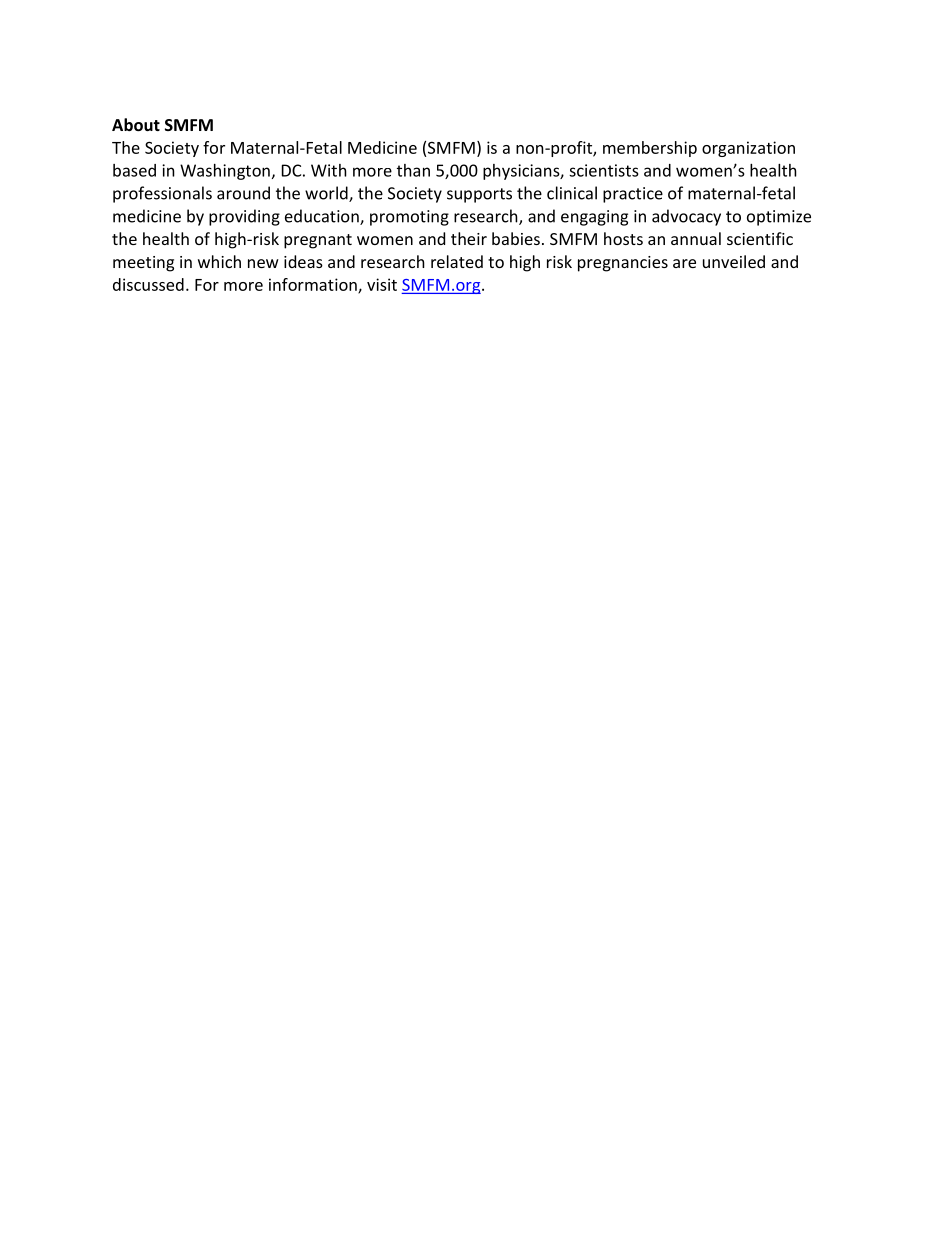 The height and width of the image is (1233, 952). Describe the element at coordinates (136, 124) in the image. I see `About` at that location.
